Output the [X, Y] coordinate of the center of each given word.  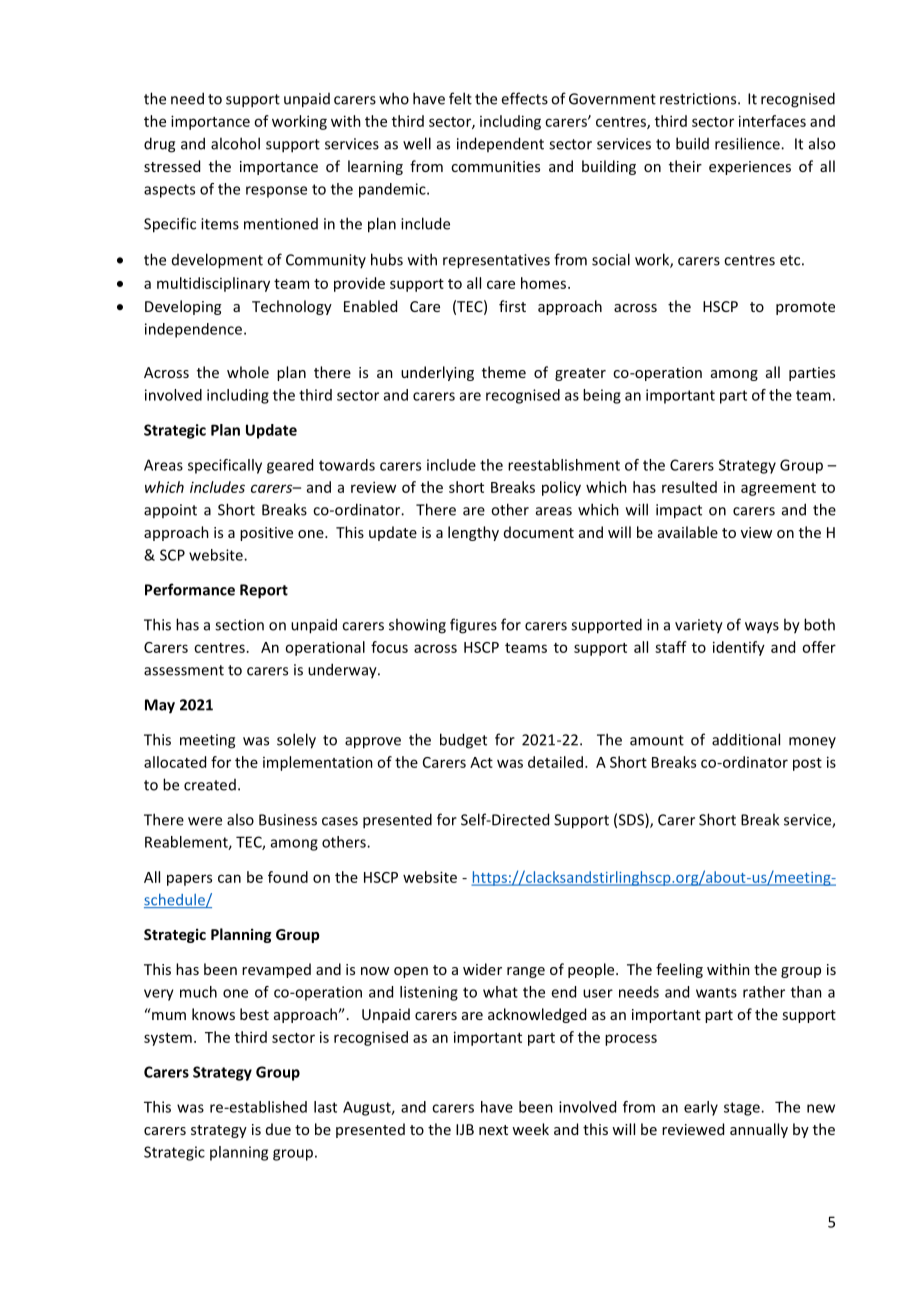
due [278, 1129]
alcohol [235, 143]
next [493, 1130]
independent [500, 144]
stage [743, 1109]
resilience [748, 143]
